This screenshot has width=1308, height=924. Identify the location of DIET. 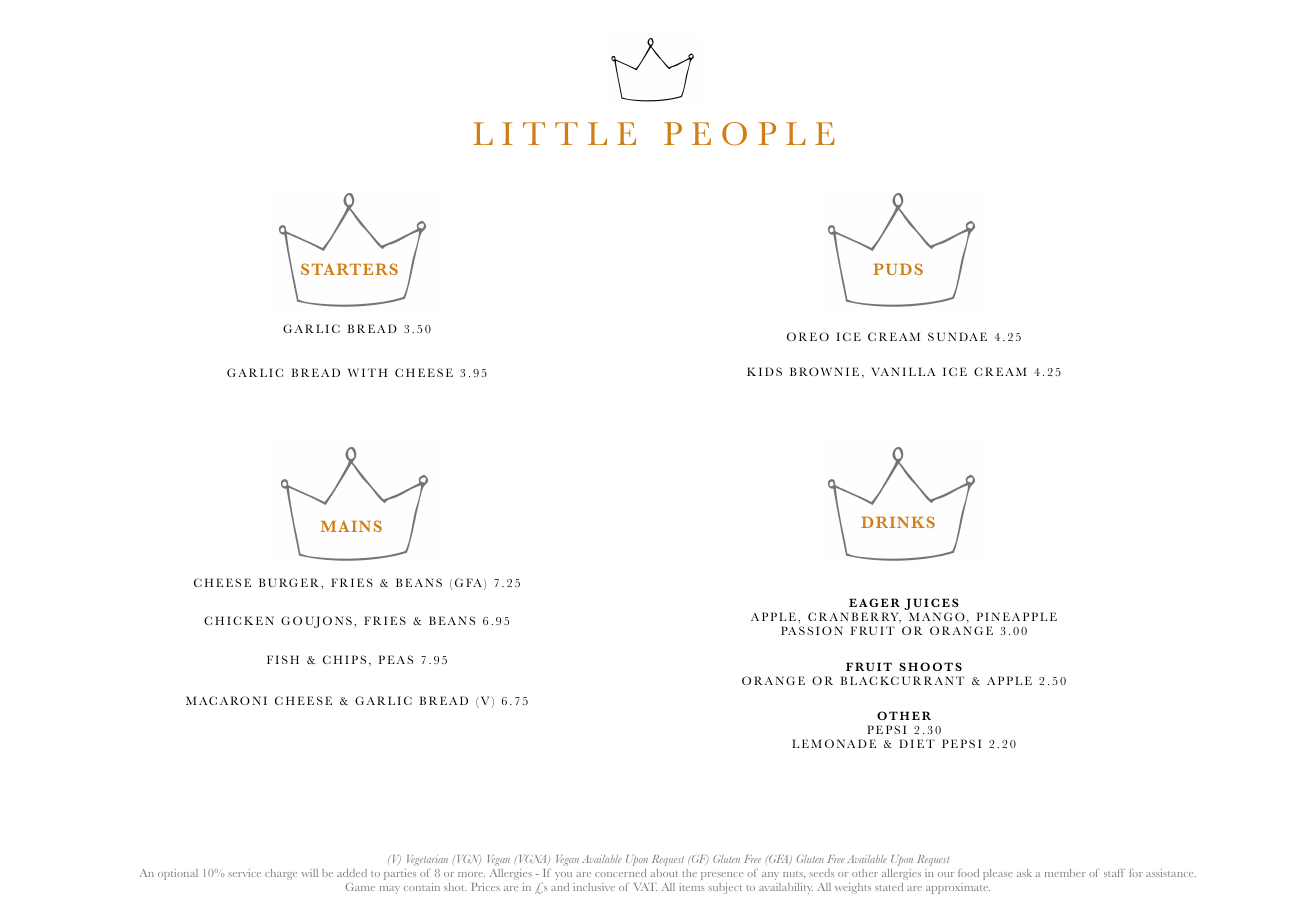
(917, 743).
